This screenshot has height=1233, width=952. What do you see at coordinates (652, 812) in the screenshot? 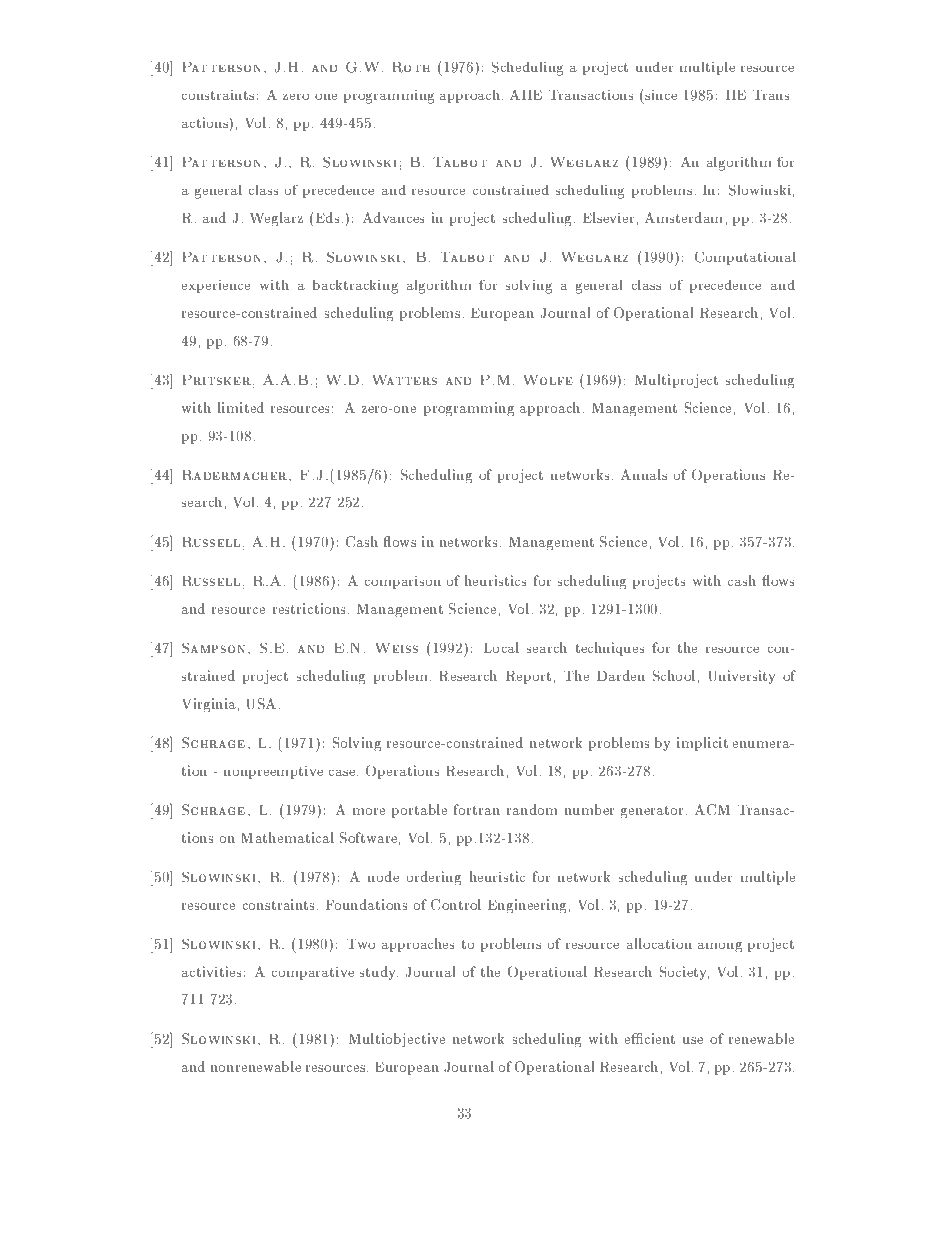
I see `generator` at bounding box center [652, 812].
